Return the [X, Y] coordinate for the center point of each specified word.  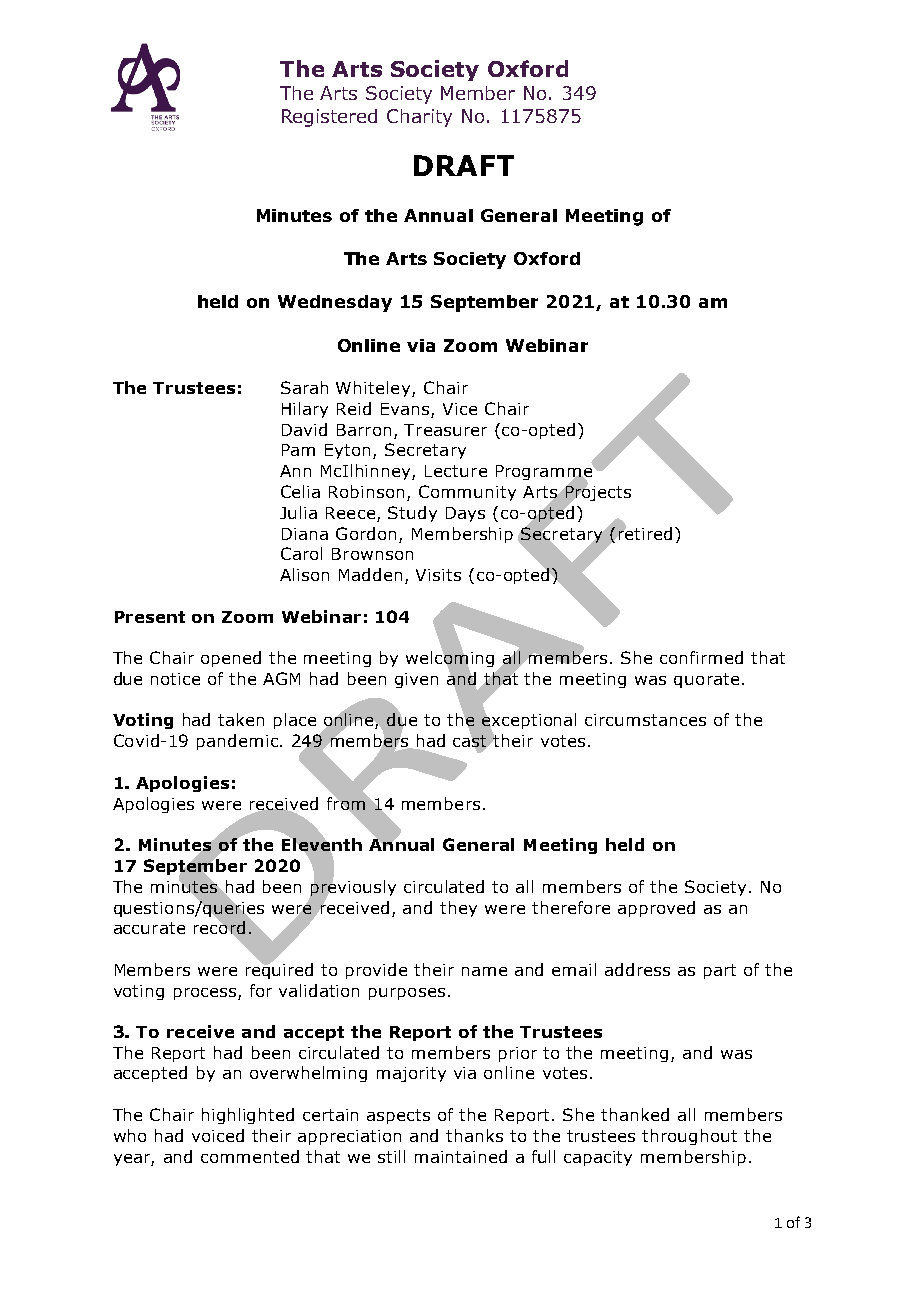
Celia [300, 491]
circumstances [645, 720]
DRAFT [464, 165]
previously [352, 888]
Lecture [456, 471]
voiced [218, 1135]
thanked [635, 1114]
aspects [398, 1116]
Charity [419, 118]
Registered [329, 118]
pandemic [237, 742]
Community [467, 493]
